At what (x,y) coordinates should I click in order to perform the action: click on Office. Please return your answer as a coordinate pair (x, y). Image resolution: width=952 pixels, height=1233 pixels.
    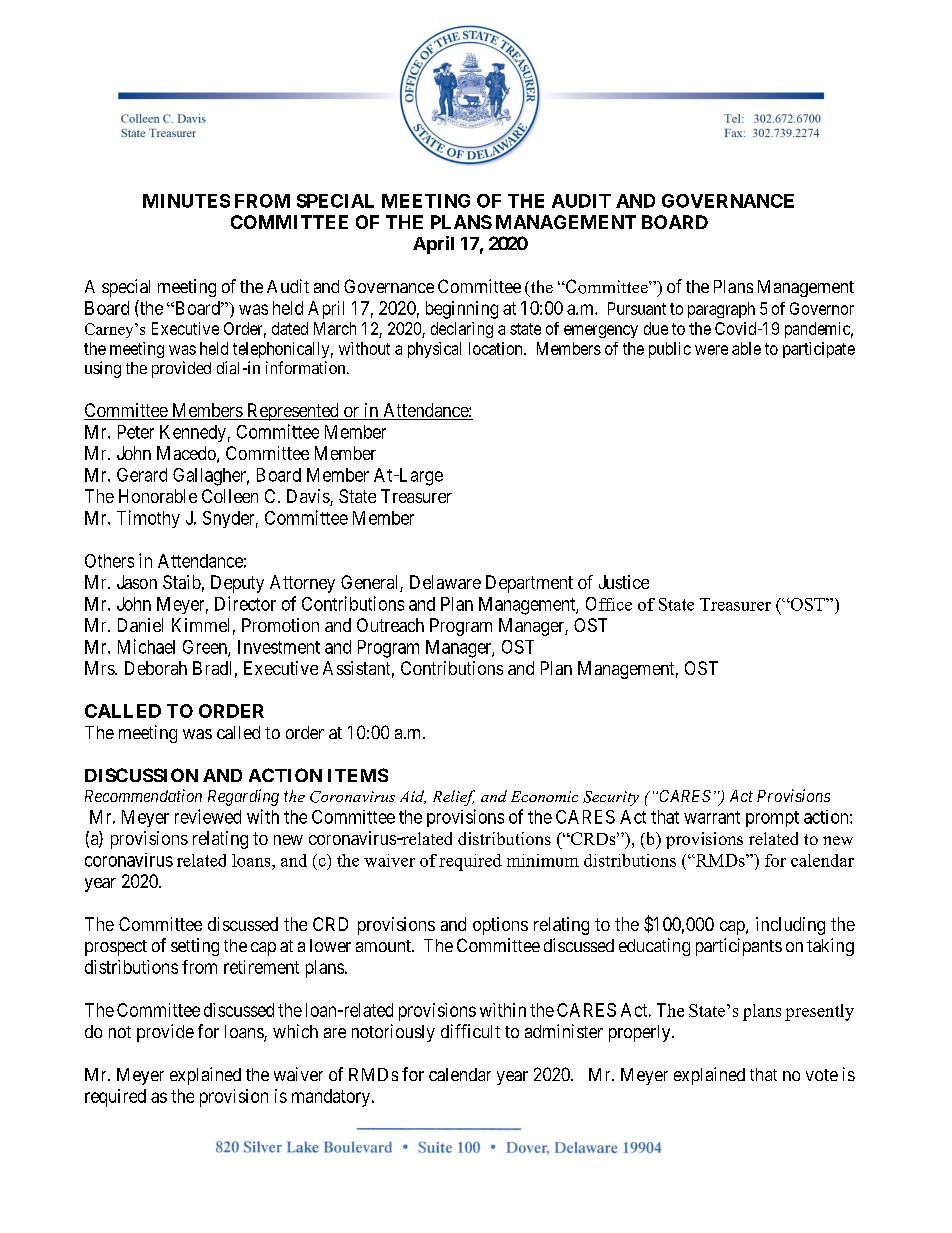
    Looking at the image, I should click on (609, 604).
